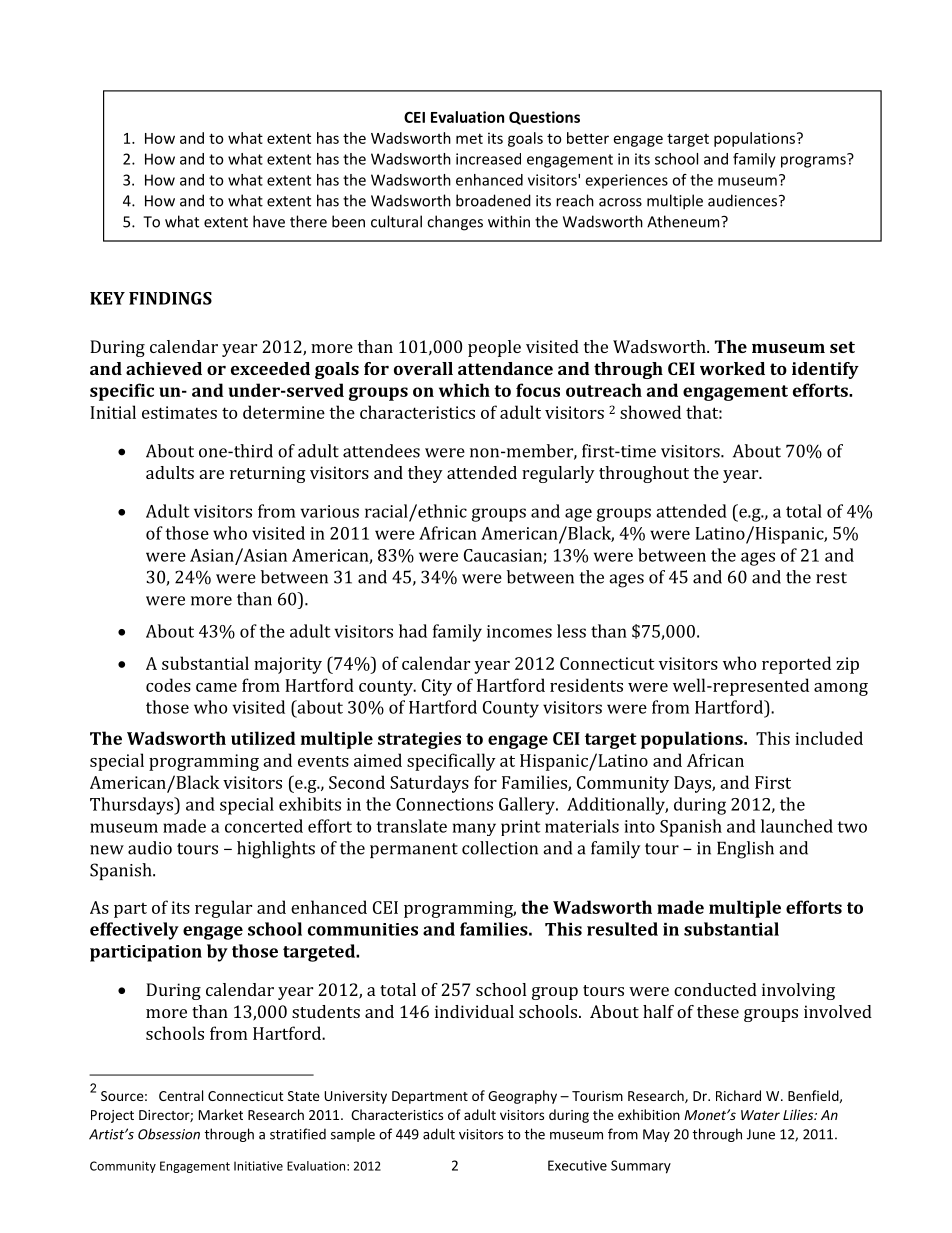 This screenshot has height=1233, width=952. Describe the element at coordinates (212, 474) in the screenshot. I see `are` at that location.
